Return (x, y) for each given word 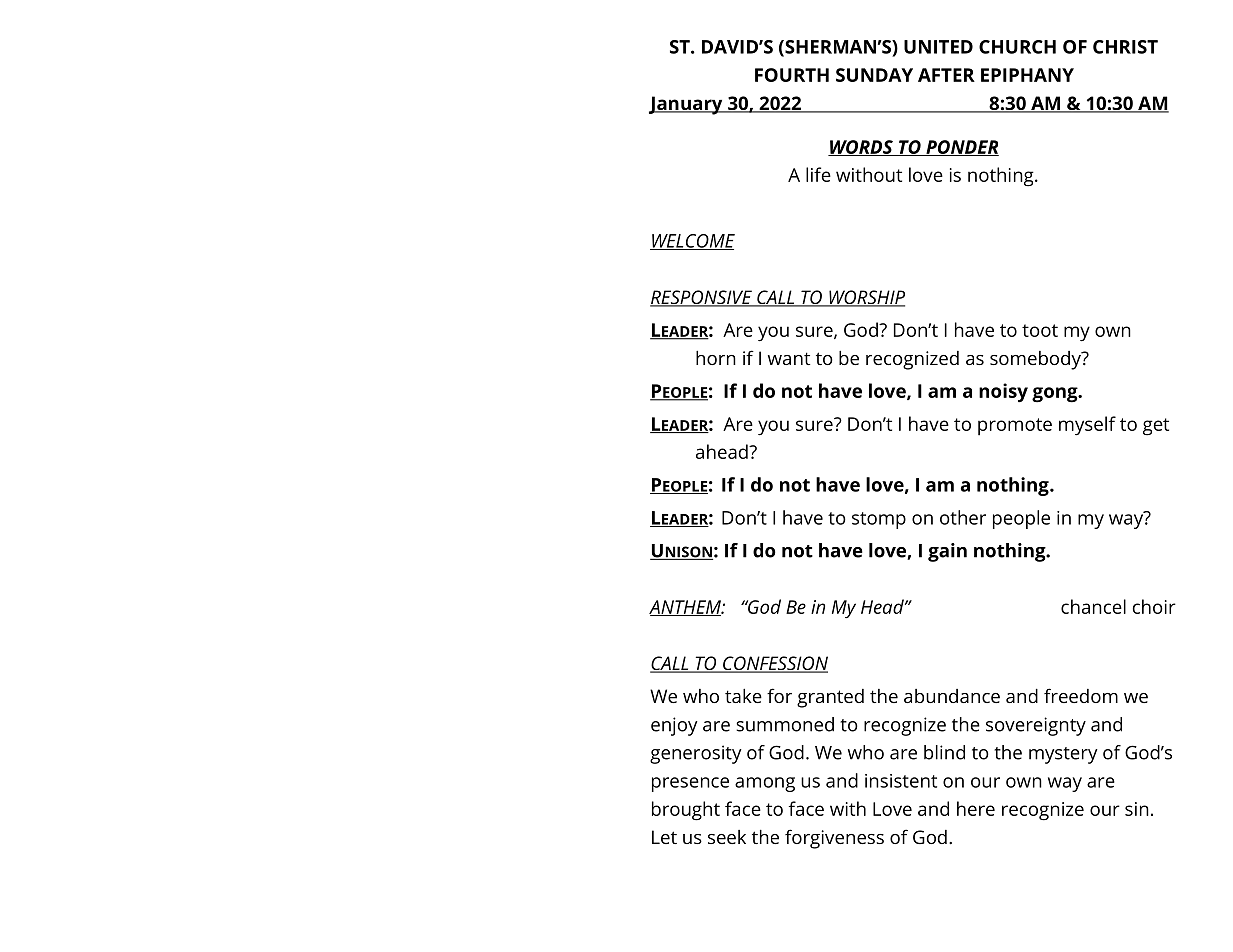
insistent (901, 781)
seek (727, 837)
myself (1087, 426)
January (687, 105)
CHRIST (1125, 47)
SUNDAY (874, 75)
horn (716, 358)
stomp (879, 520)
